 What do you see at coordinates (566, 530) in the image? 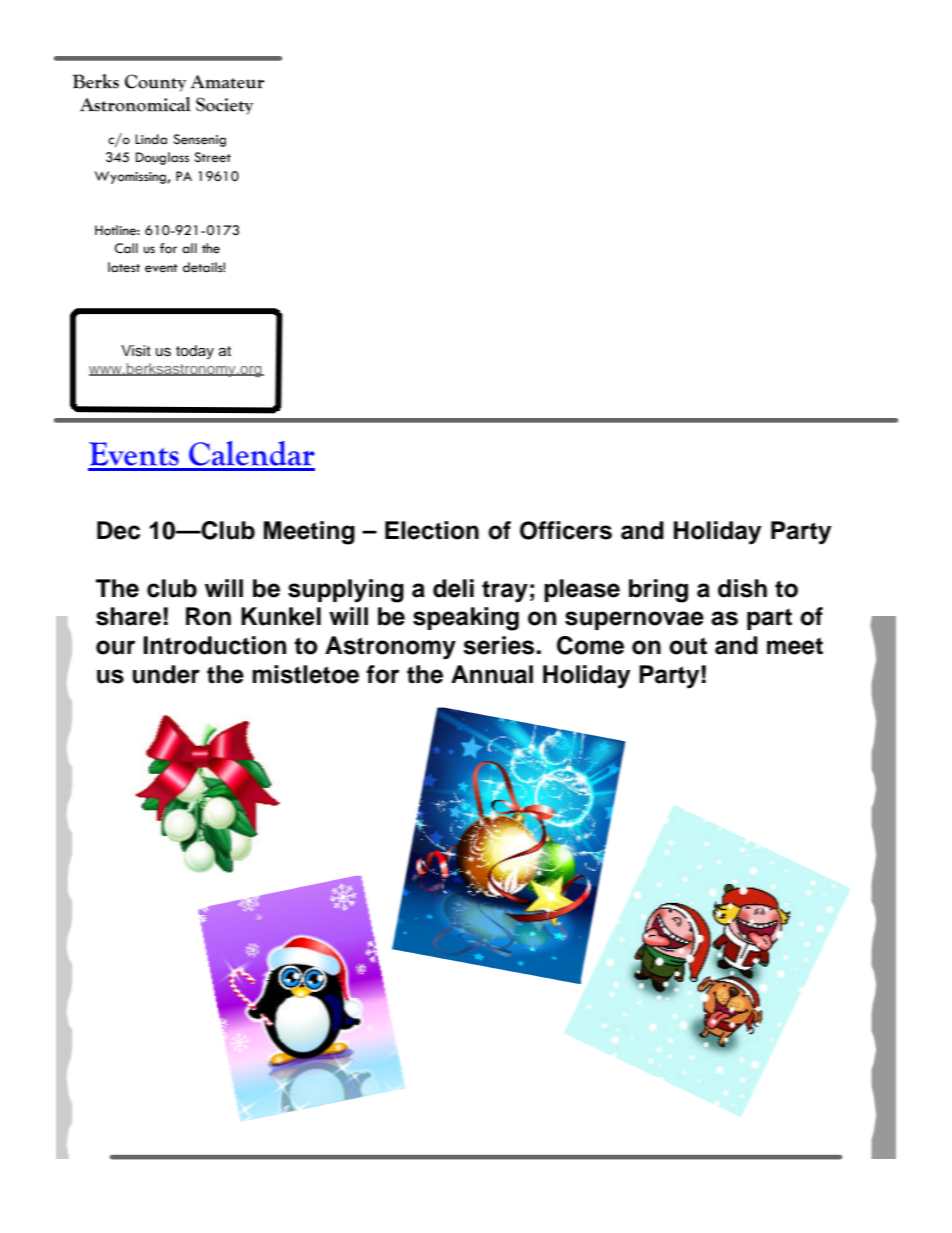
I see `Officers` at bounding box center [566, 530].
